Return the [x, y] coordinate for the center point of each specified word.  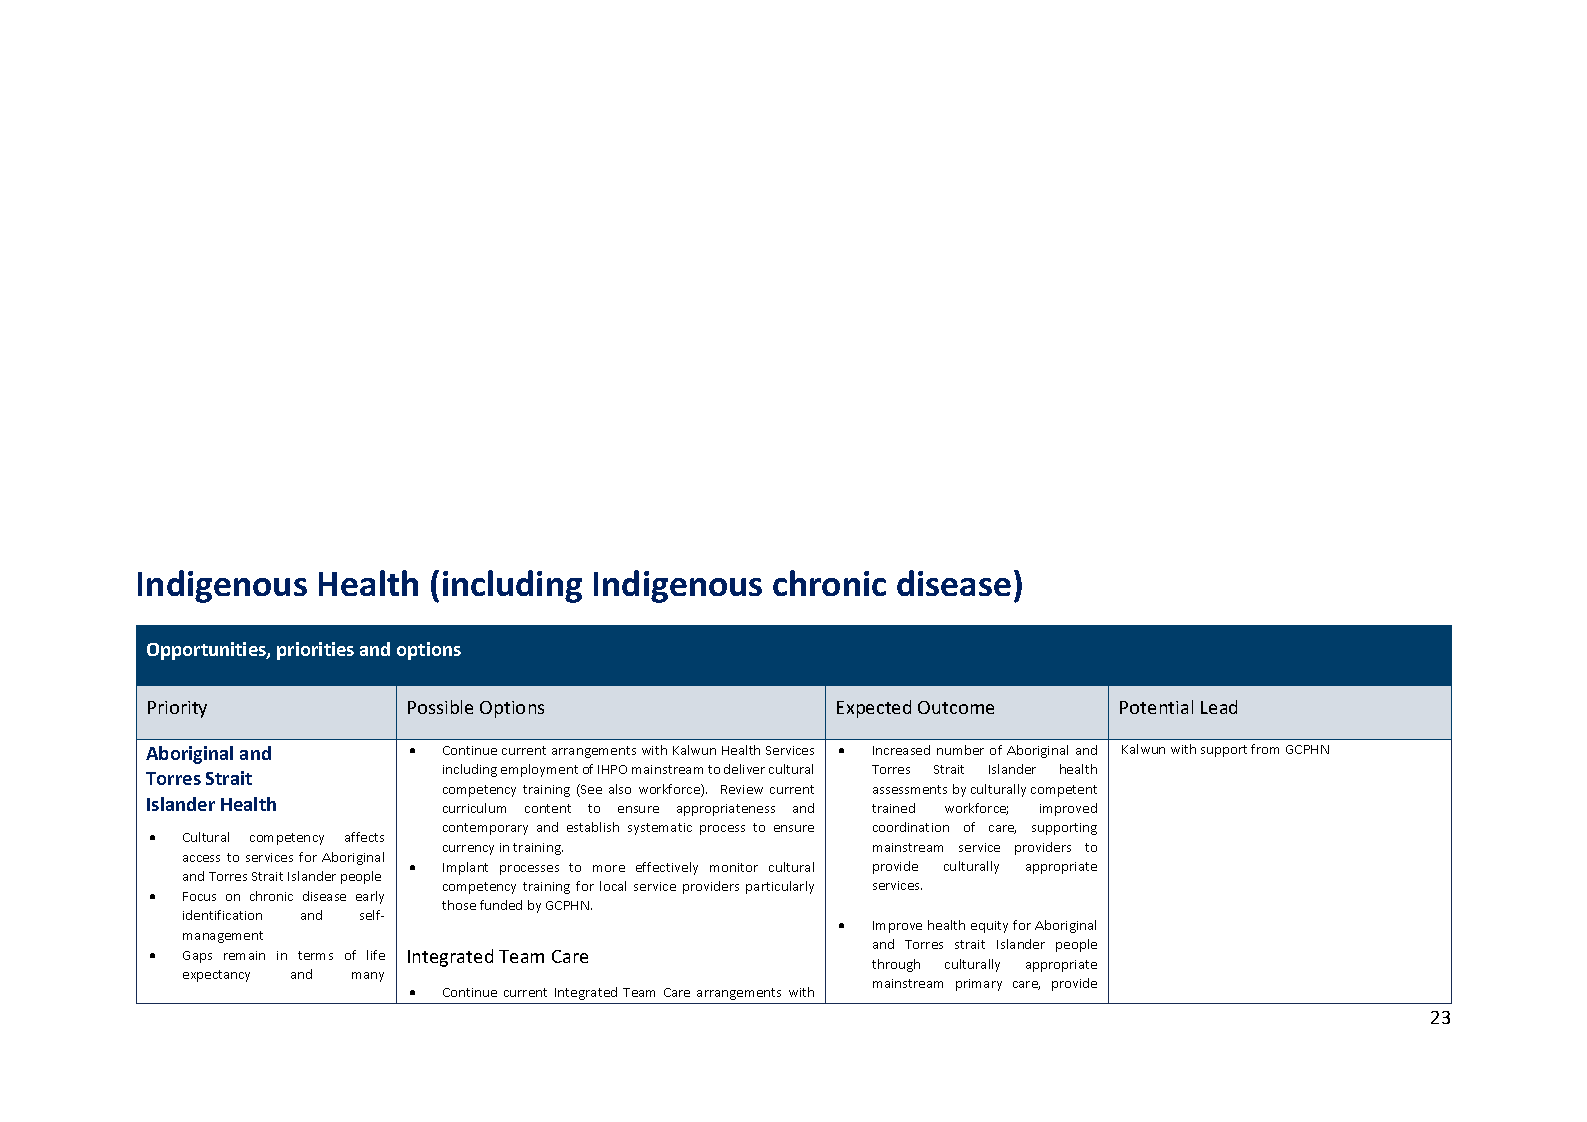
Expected [874, 709]
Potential [1156, 707]
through [896, 965]
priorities [315, 651]
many [368, 977]
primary [979, 985]
